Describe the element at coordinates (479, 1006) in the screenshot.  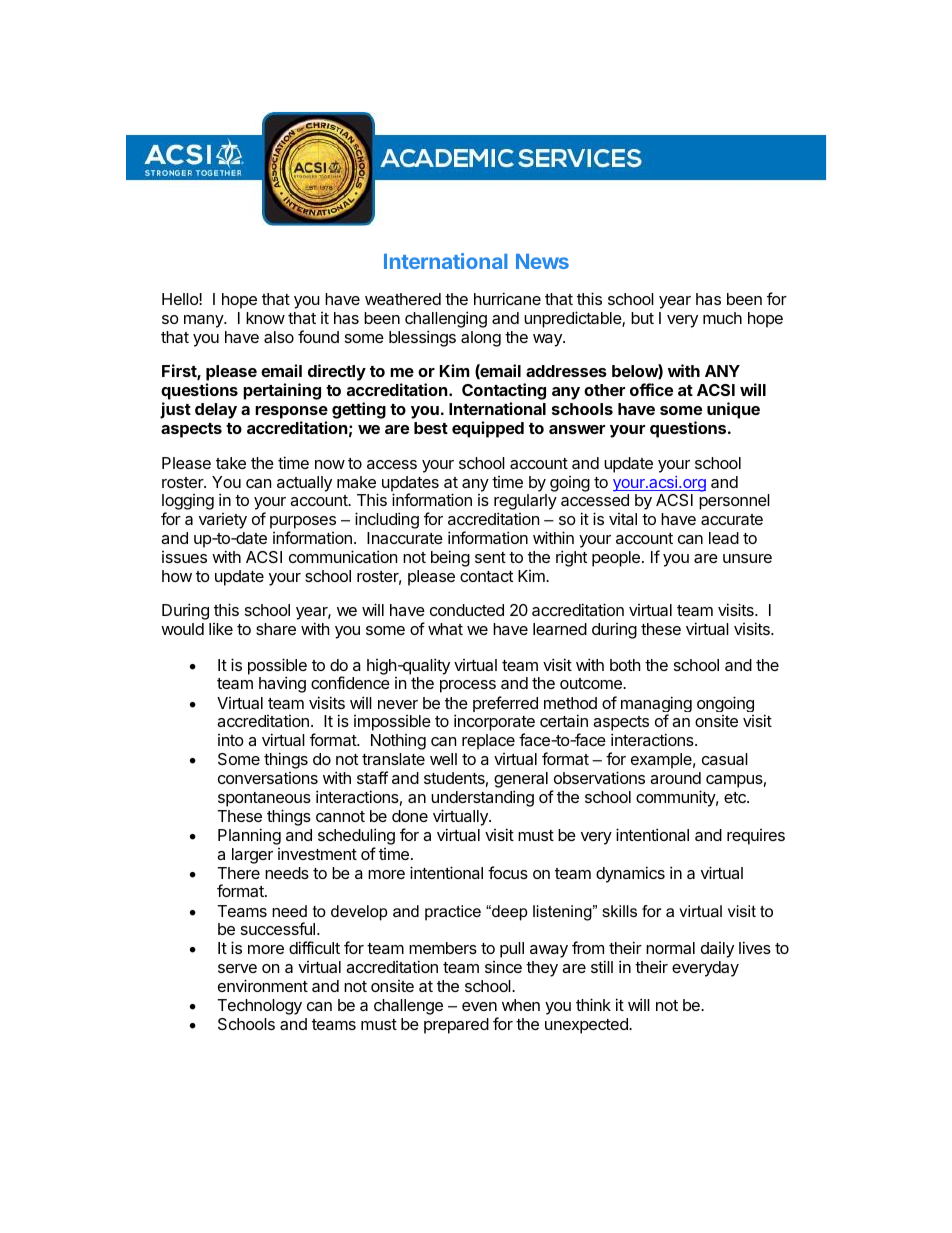
I see `even` at that location.
